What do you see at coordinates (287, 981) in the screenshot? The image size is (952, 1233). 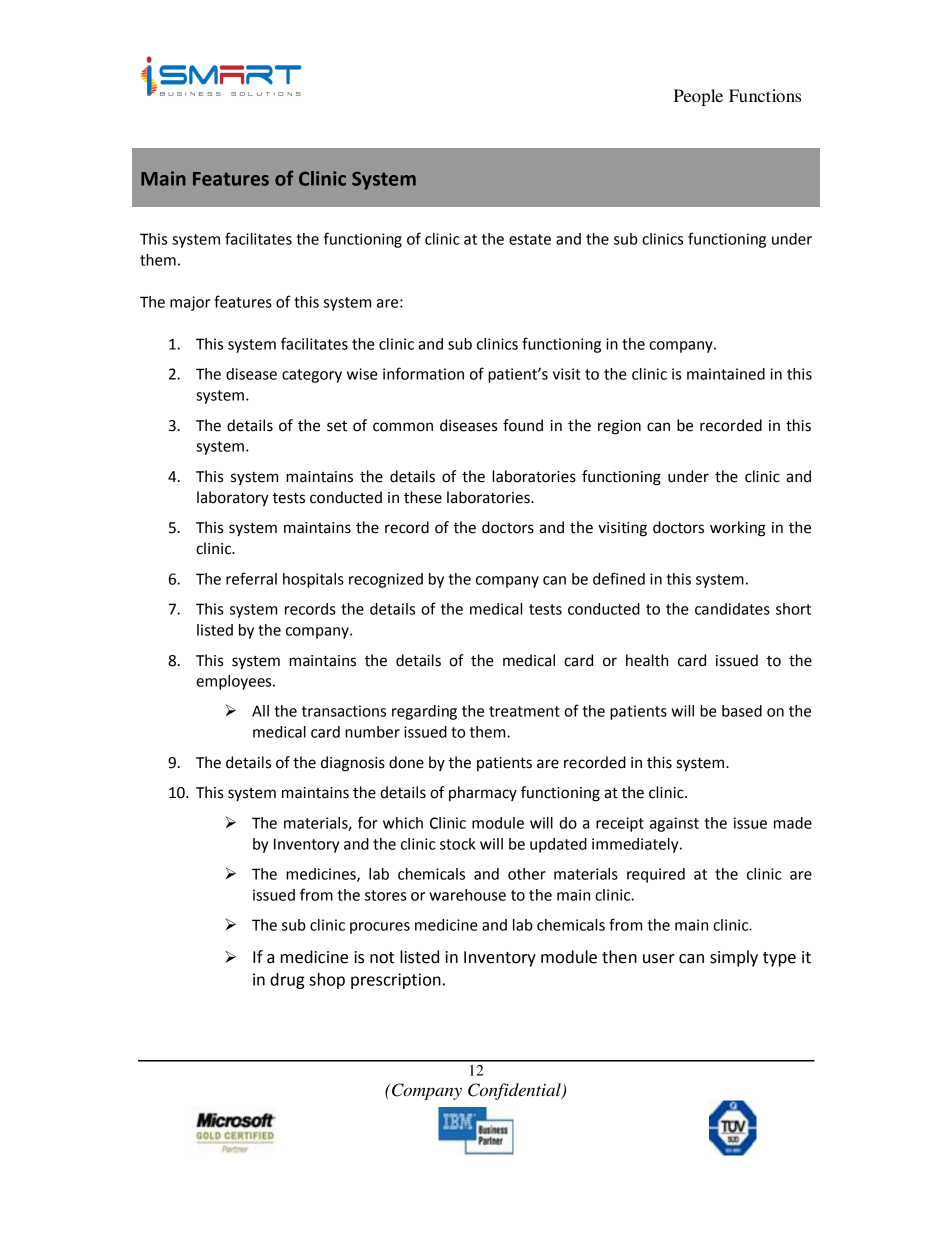 I see `drug` at bounding box center [287, 981].
